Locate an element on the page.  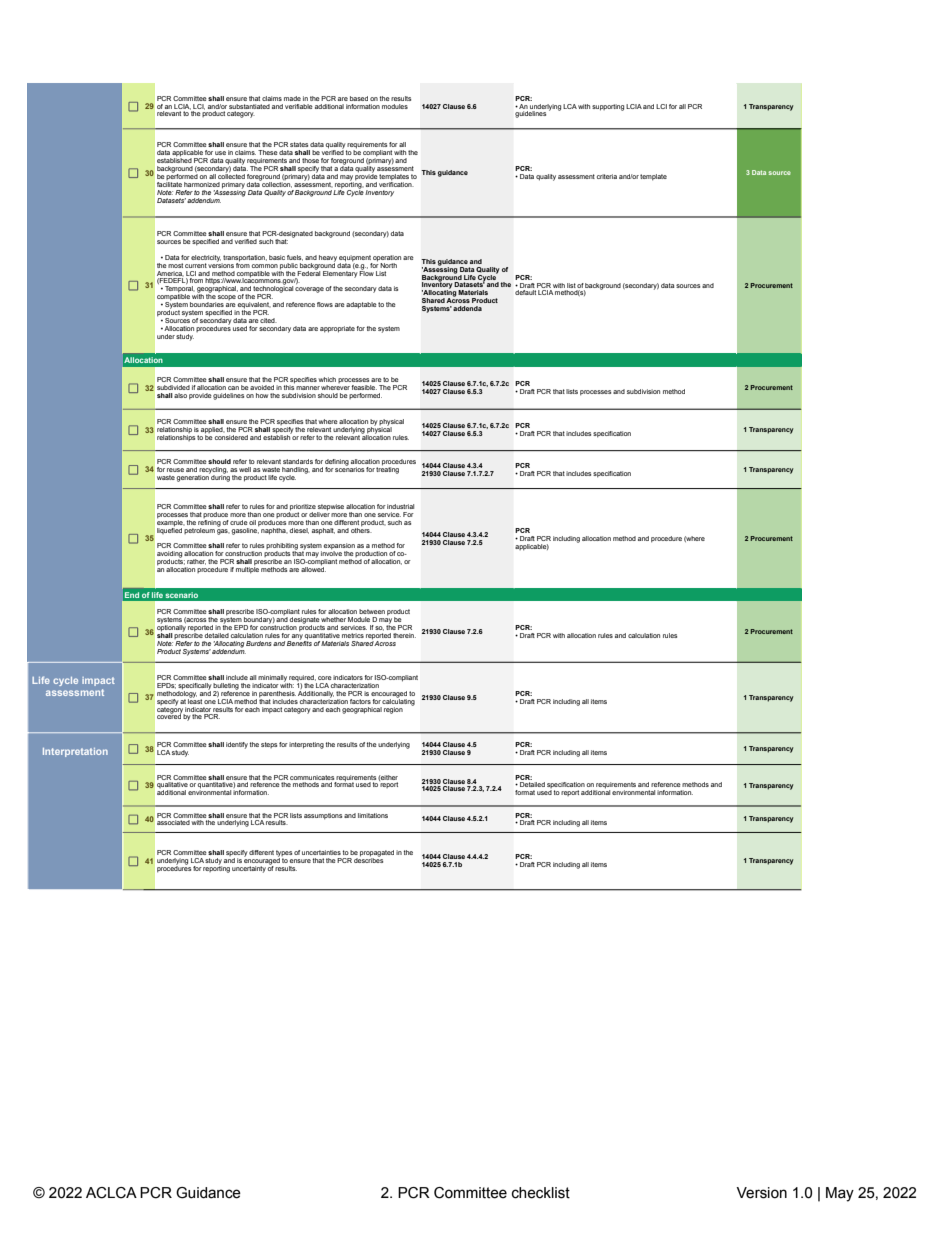
supporting is located at coordinates (608, 107).
